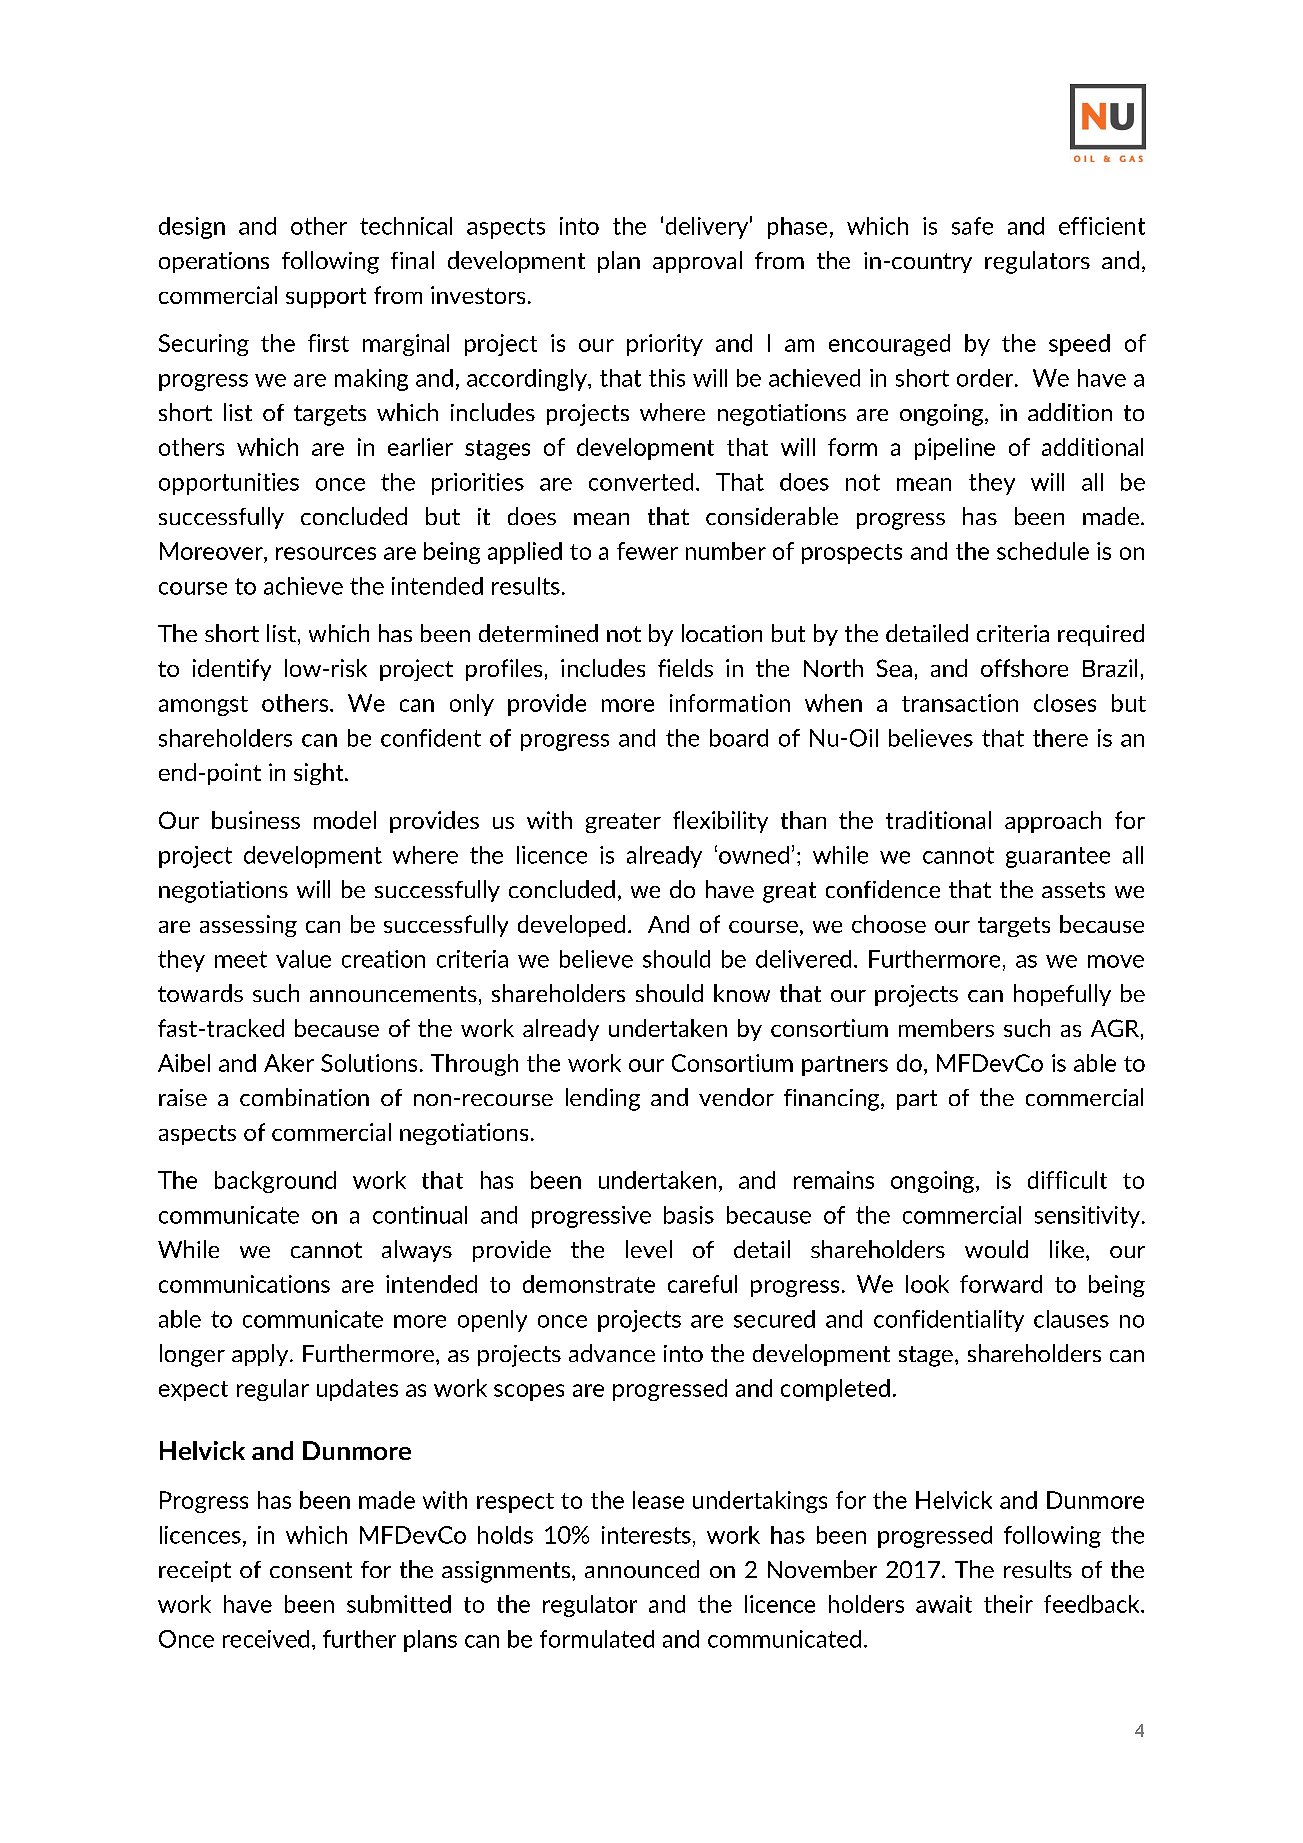  I want to click on developed, so click(571, 926).
